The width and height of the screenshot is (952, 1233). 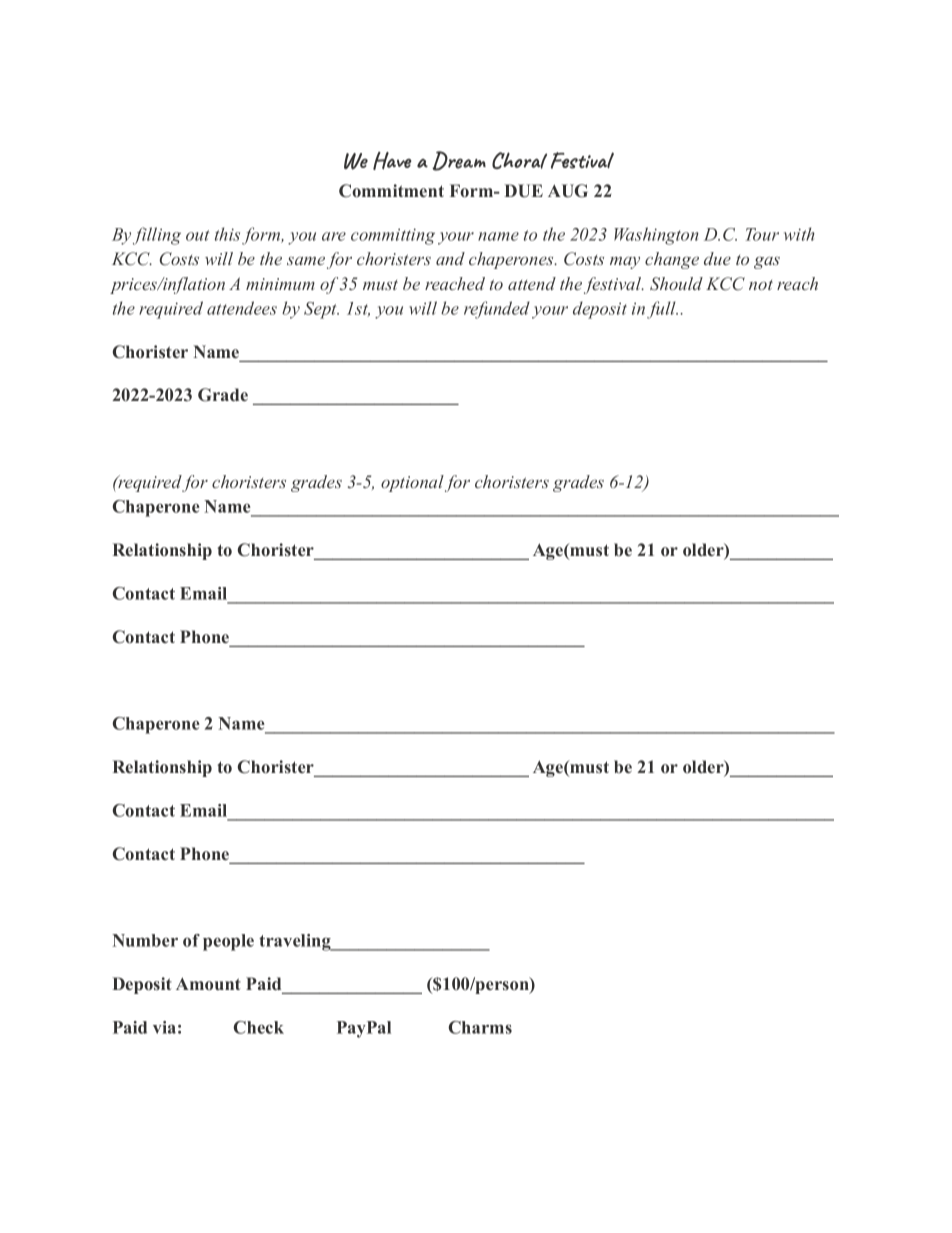 What do you see at coordinates (480, 1027) in the screenshot?
I see `Charms` at bounding box center [480, 1027].
